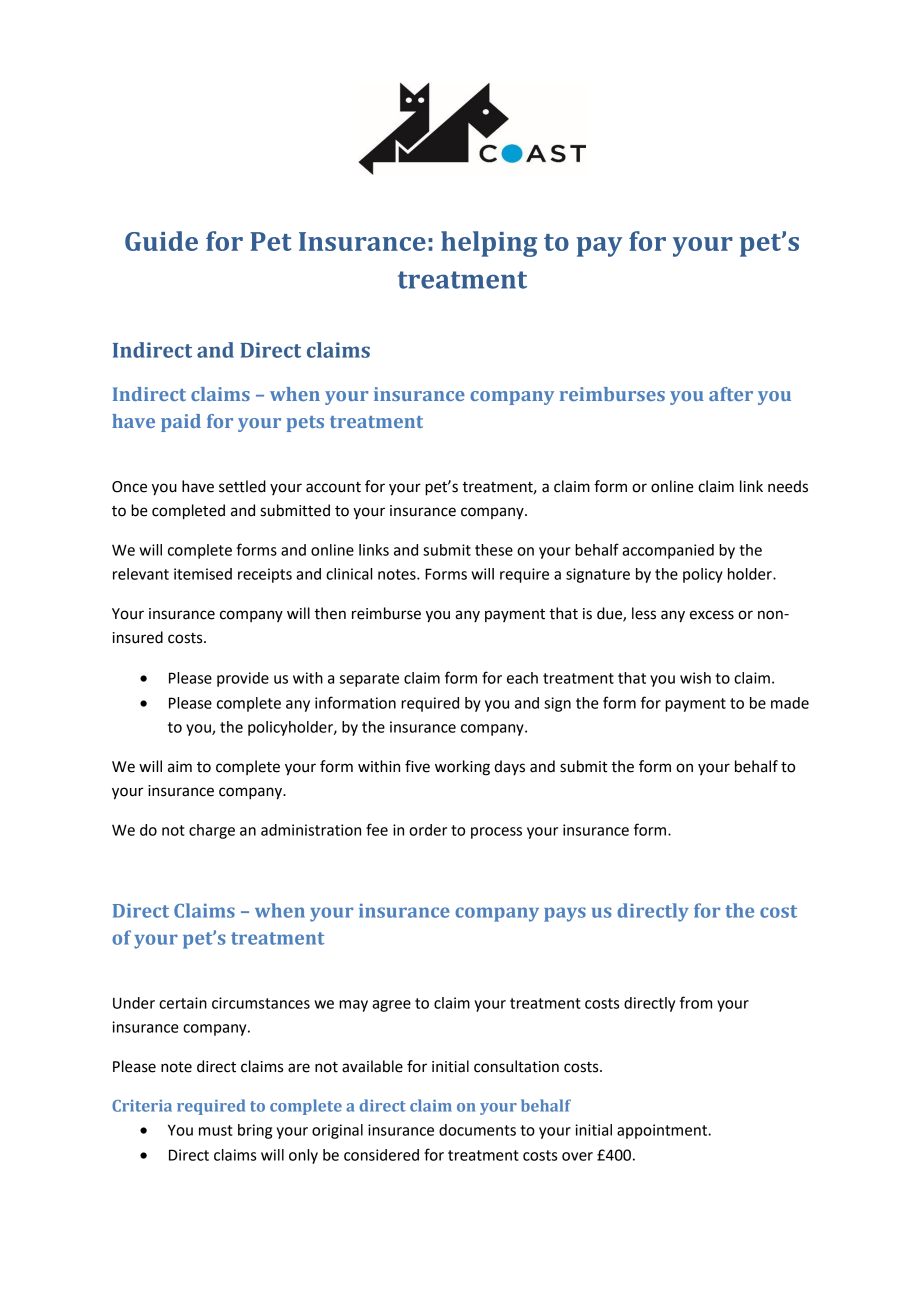  I want to click on agree, so click(391, 1006).
